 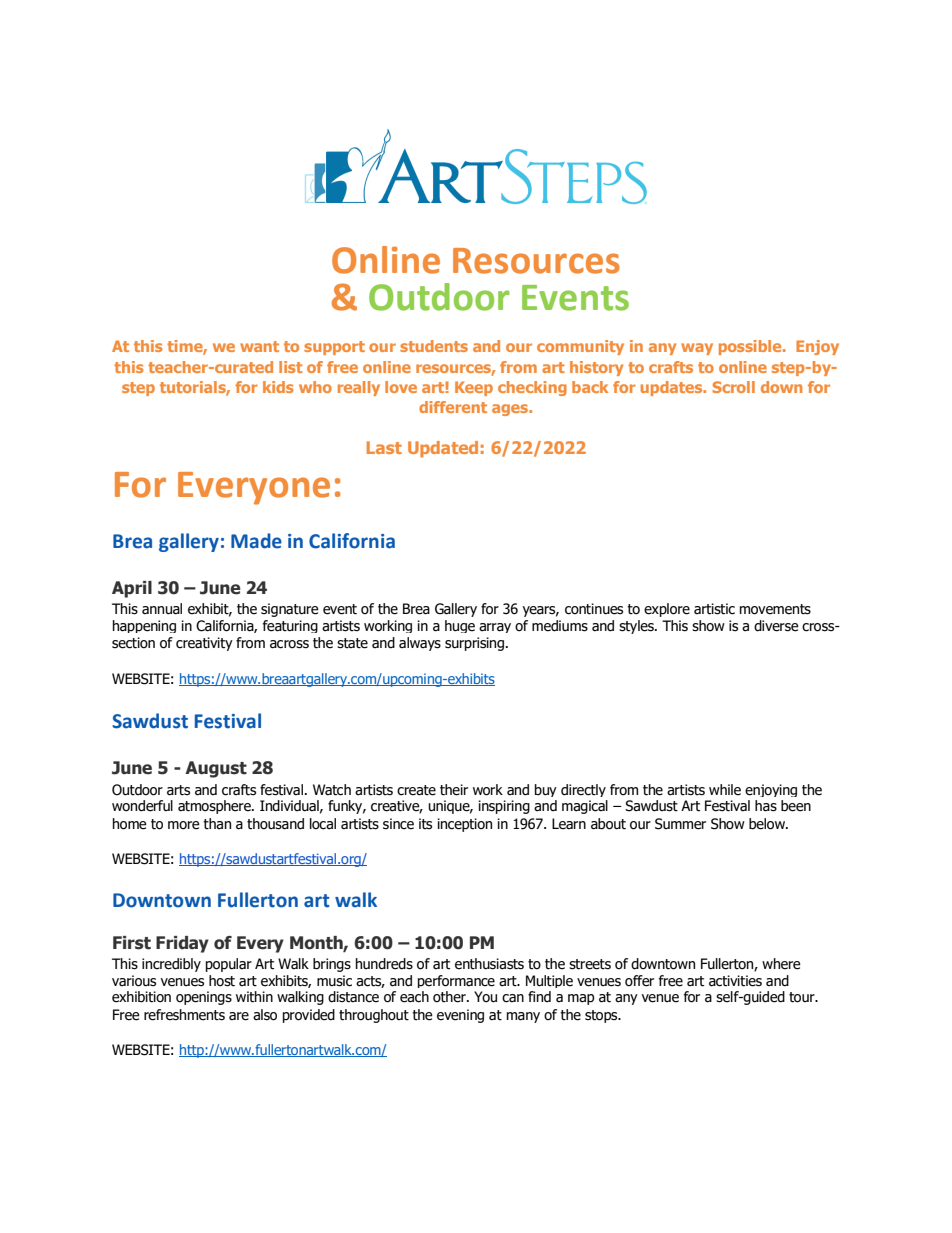 What do you see at coordinates (204, 998) in the page?
I see `openings` at bounding box center [204, 998].
